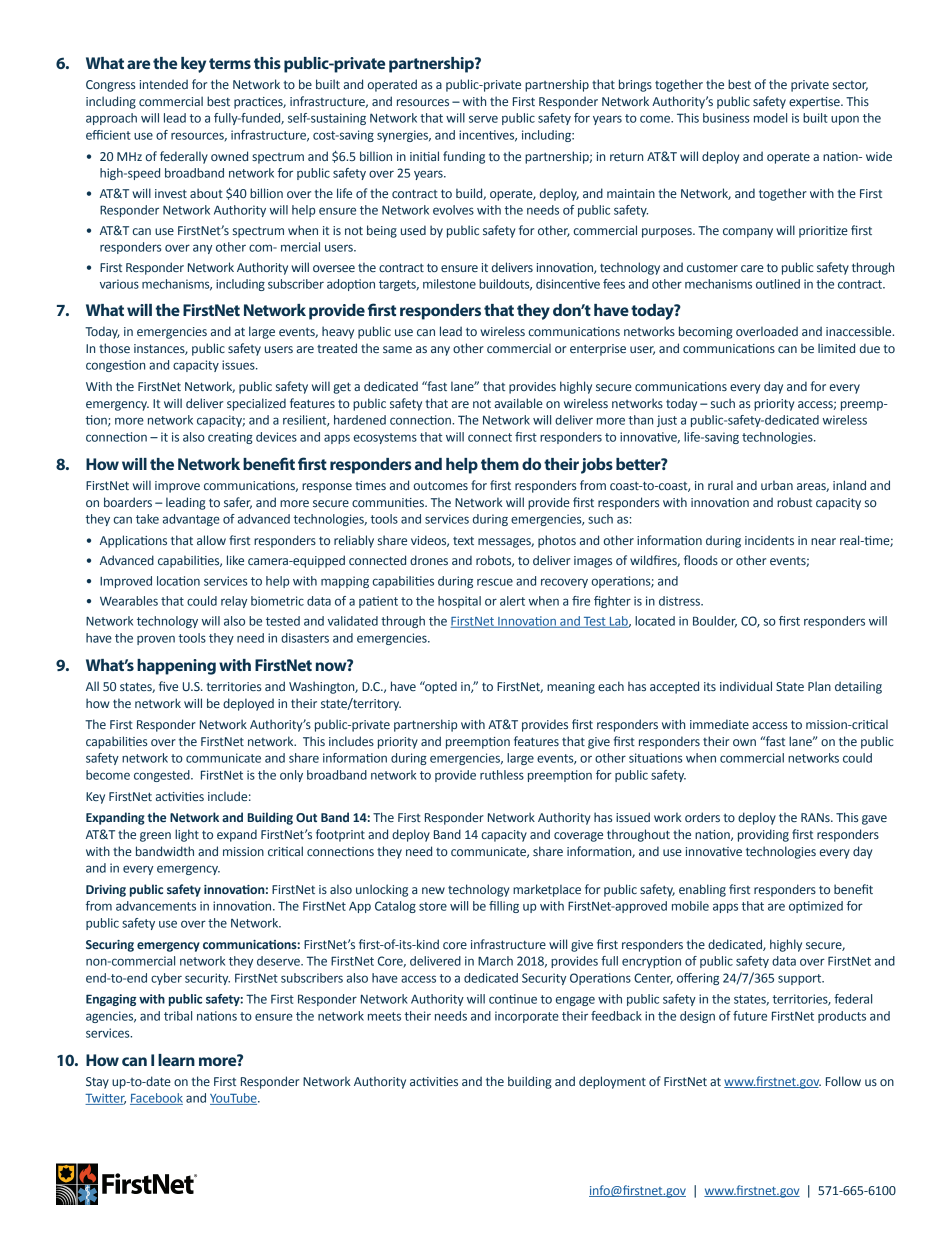 The image size is (952, 1233). I want to click on Follow, so click(843, 1081).
